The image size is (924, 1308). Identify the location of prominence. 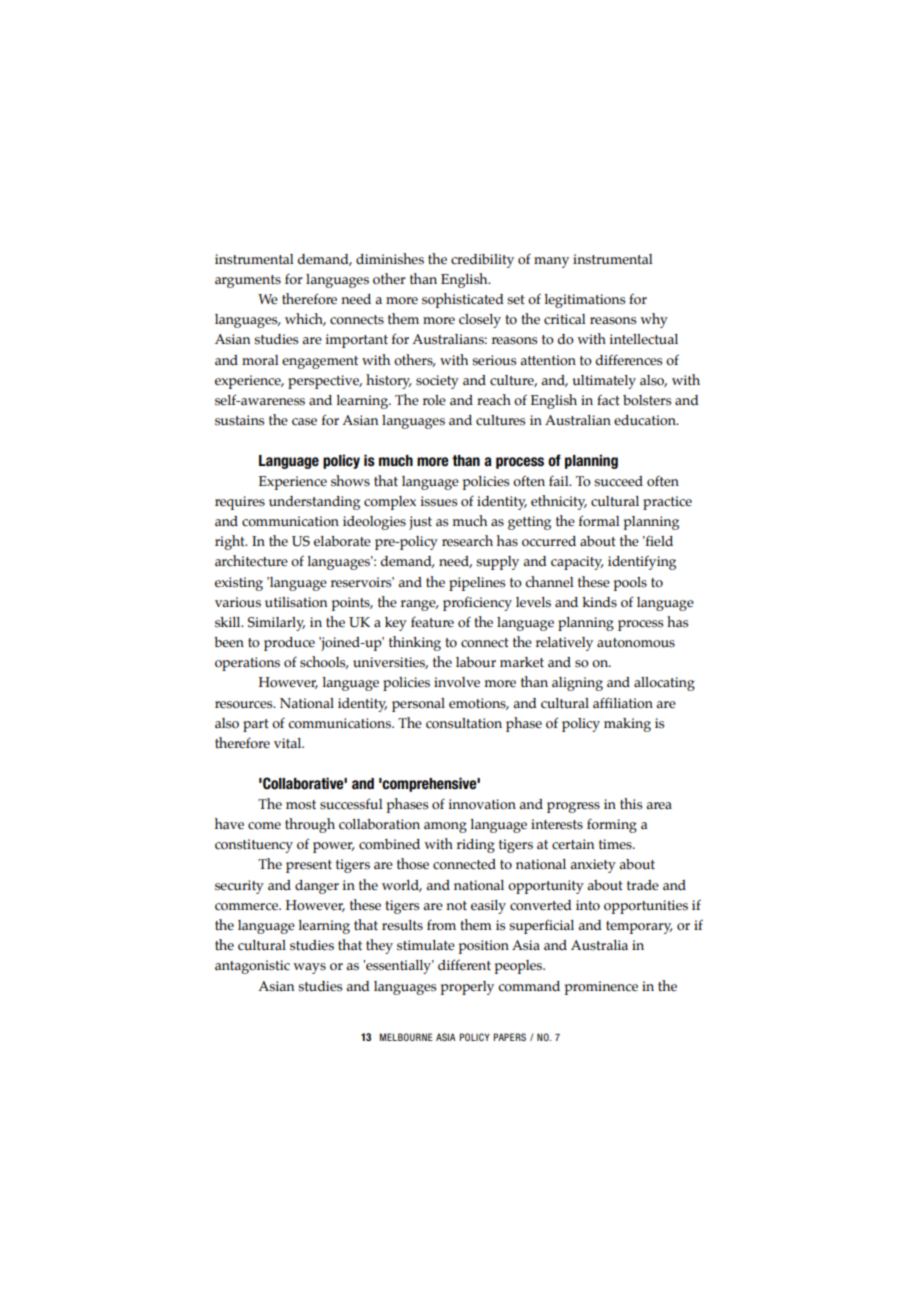
(601, 988).
